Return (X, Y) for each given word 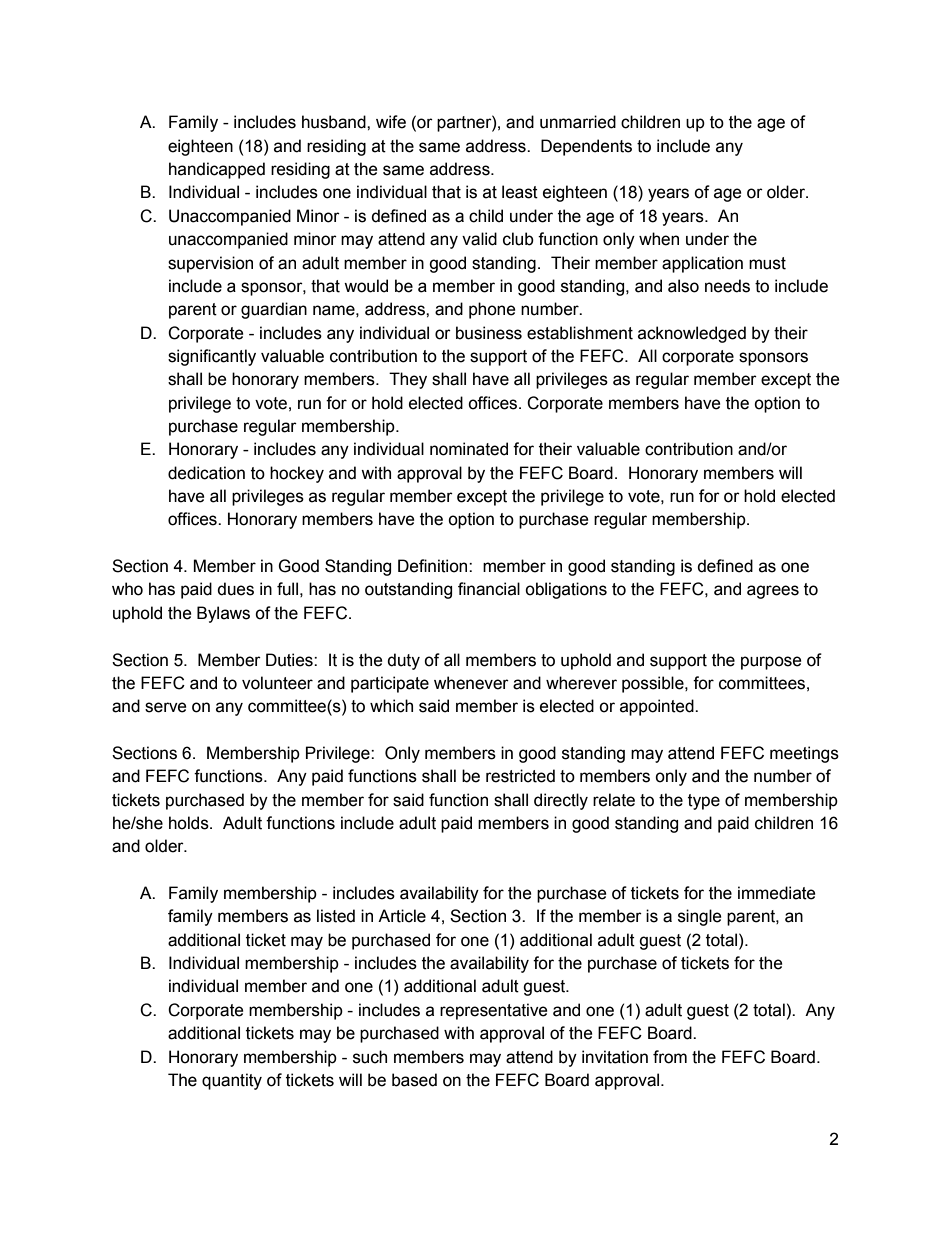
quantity (232, 1081)
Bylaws (223, 614)
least (520, 192)
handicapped (217, 170)
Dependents (586, 147)
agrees (773, 592)
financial (489, 589)
